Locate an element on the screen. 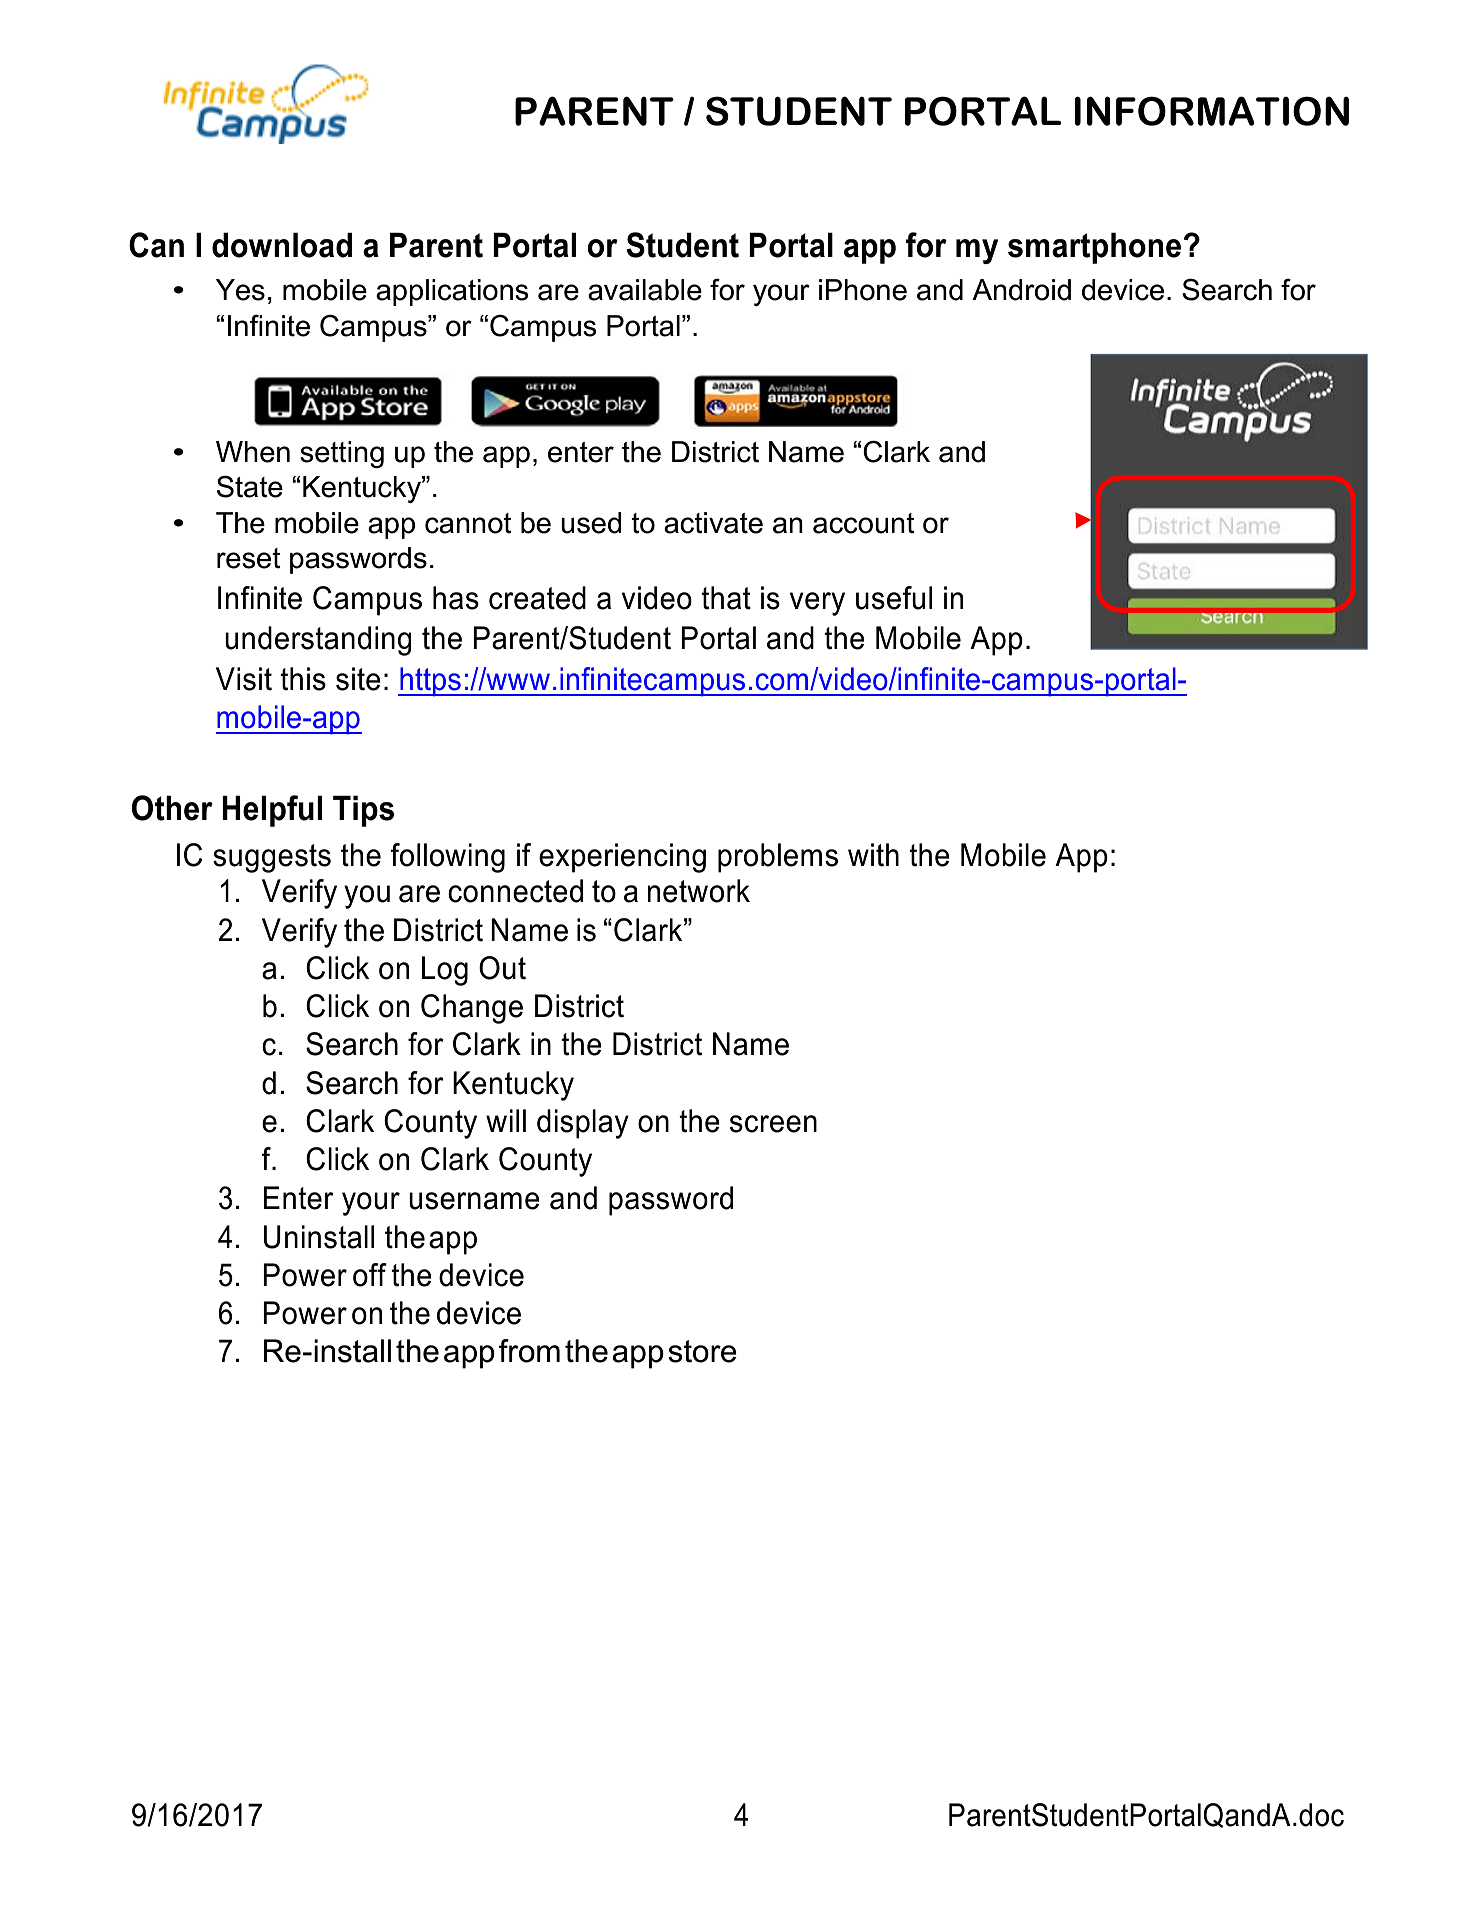 The image size is (1484, 1921). with is located at coordinates (873, 855).
